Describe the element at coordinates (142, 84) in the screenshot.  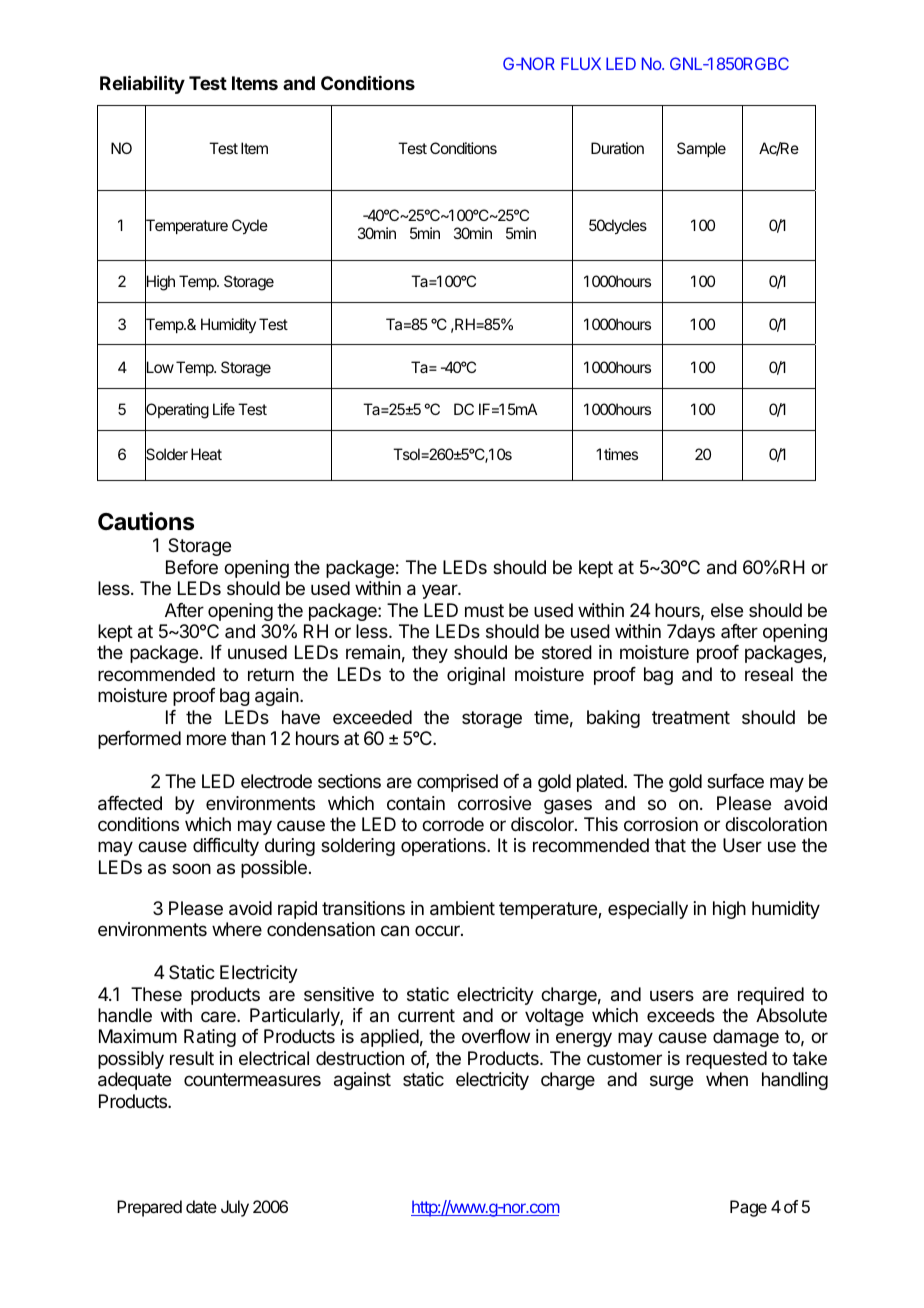
I see `Reliability` at that location.
